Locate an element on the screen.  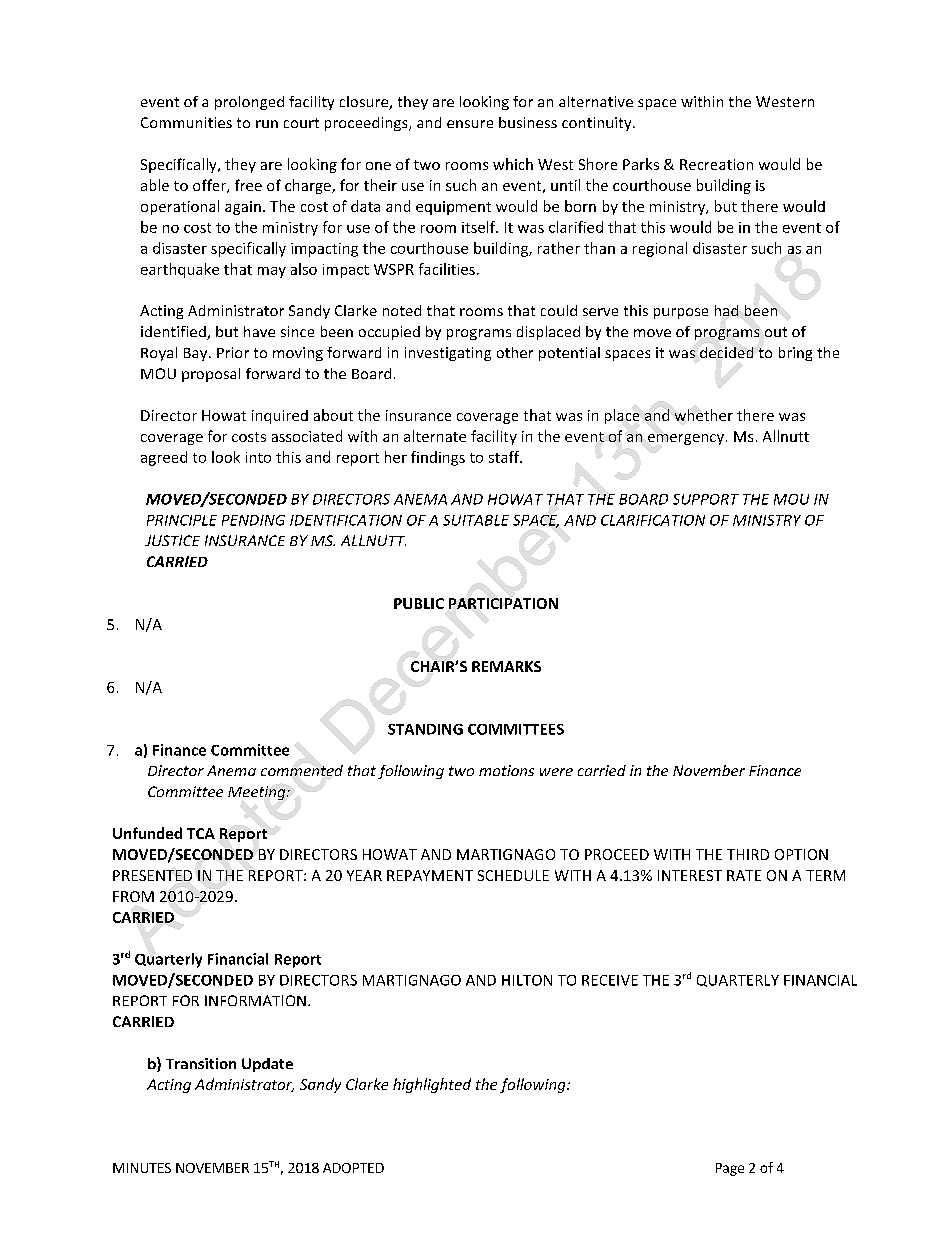
TCA is located at coordinates (201, 833).
